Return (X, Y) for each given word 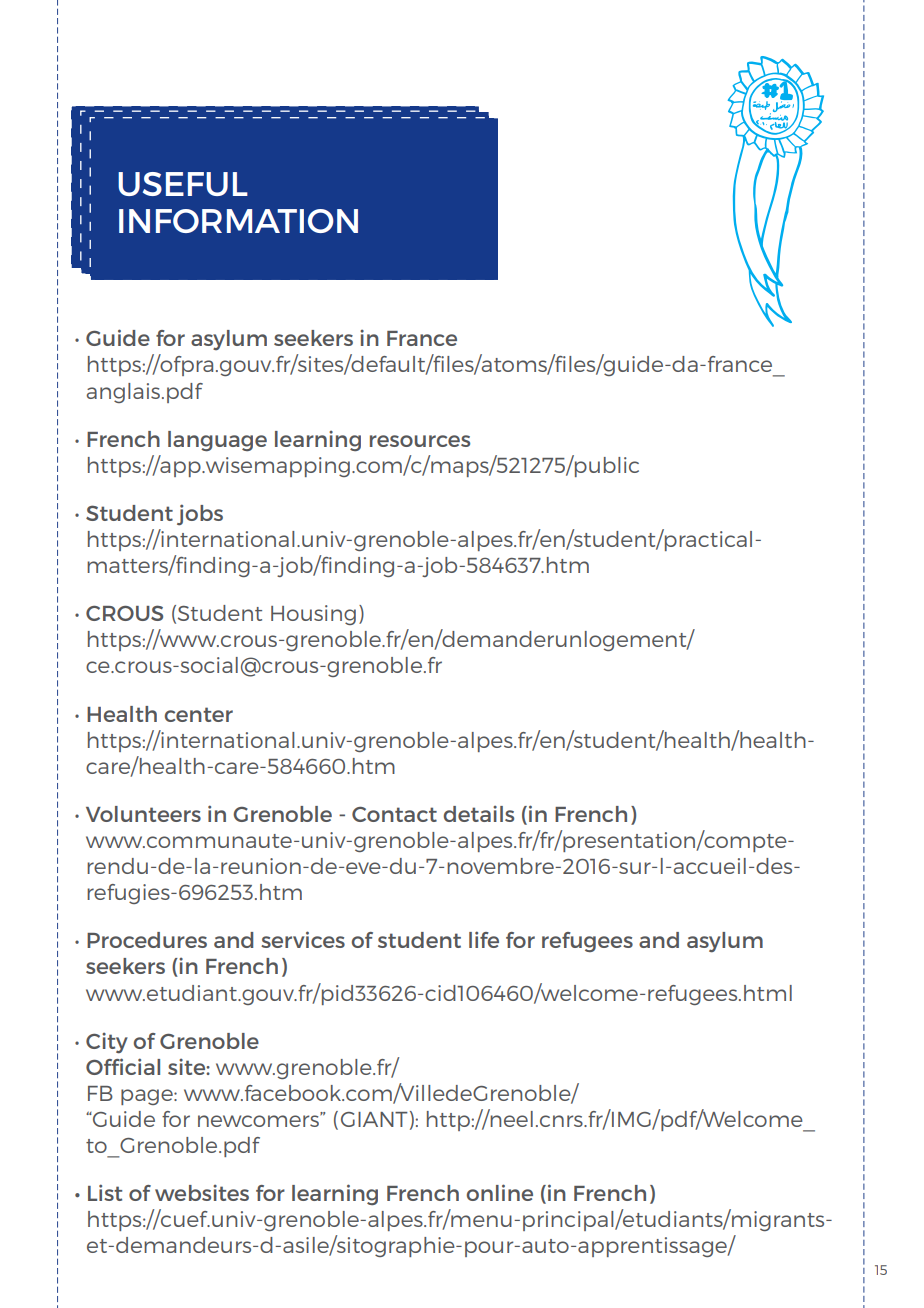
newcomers (259, 1120)
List (105, 1192)
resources (420, 441)
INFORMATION (238, 221)
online (500, 1192)
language (217, 441)
